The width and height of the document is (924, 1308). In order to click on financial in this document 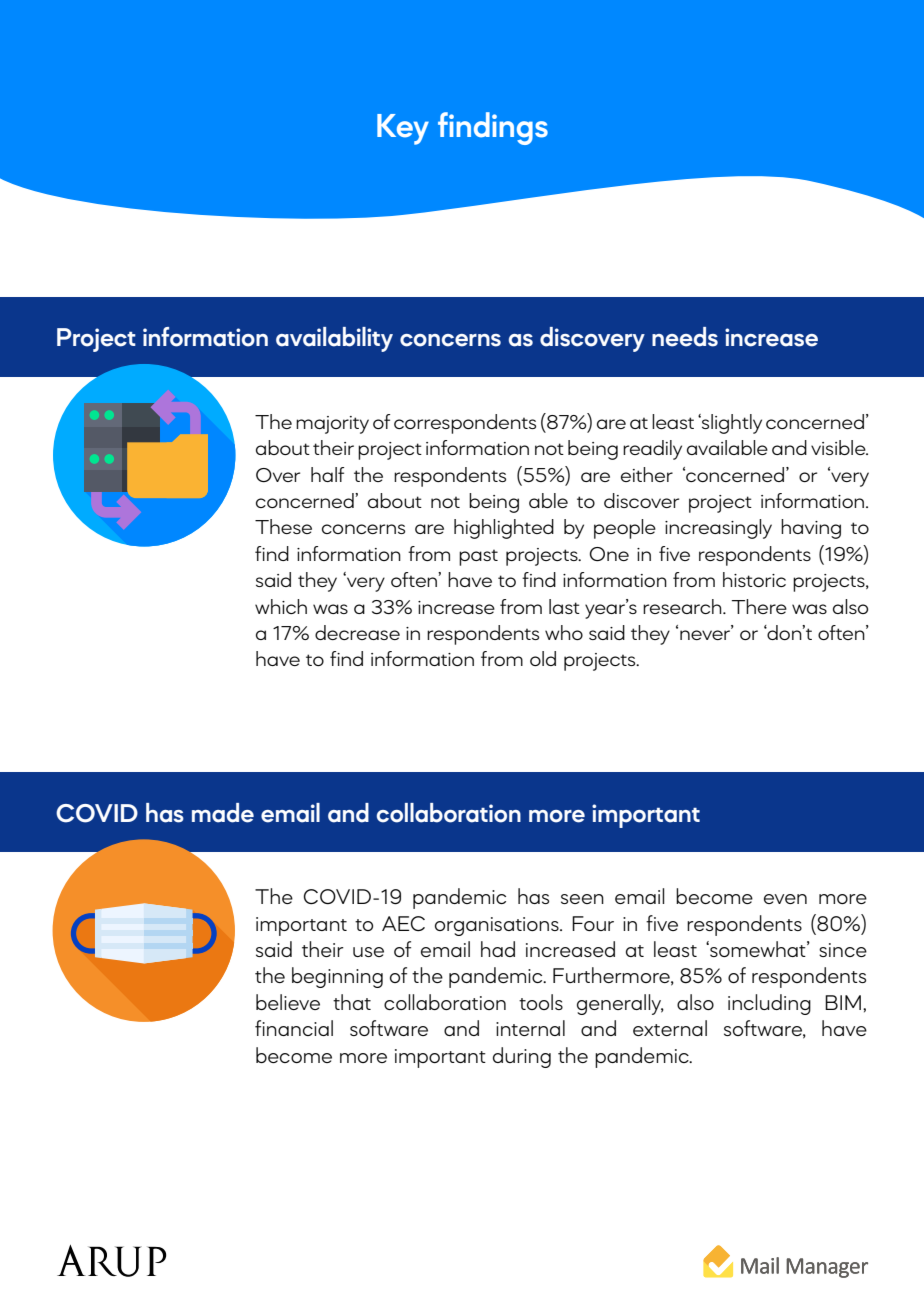, I will do `click(294, 1028)`.
